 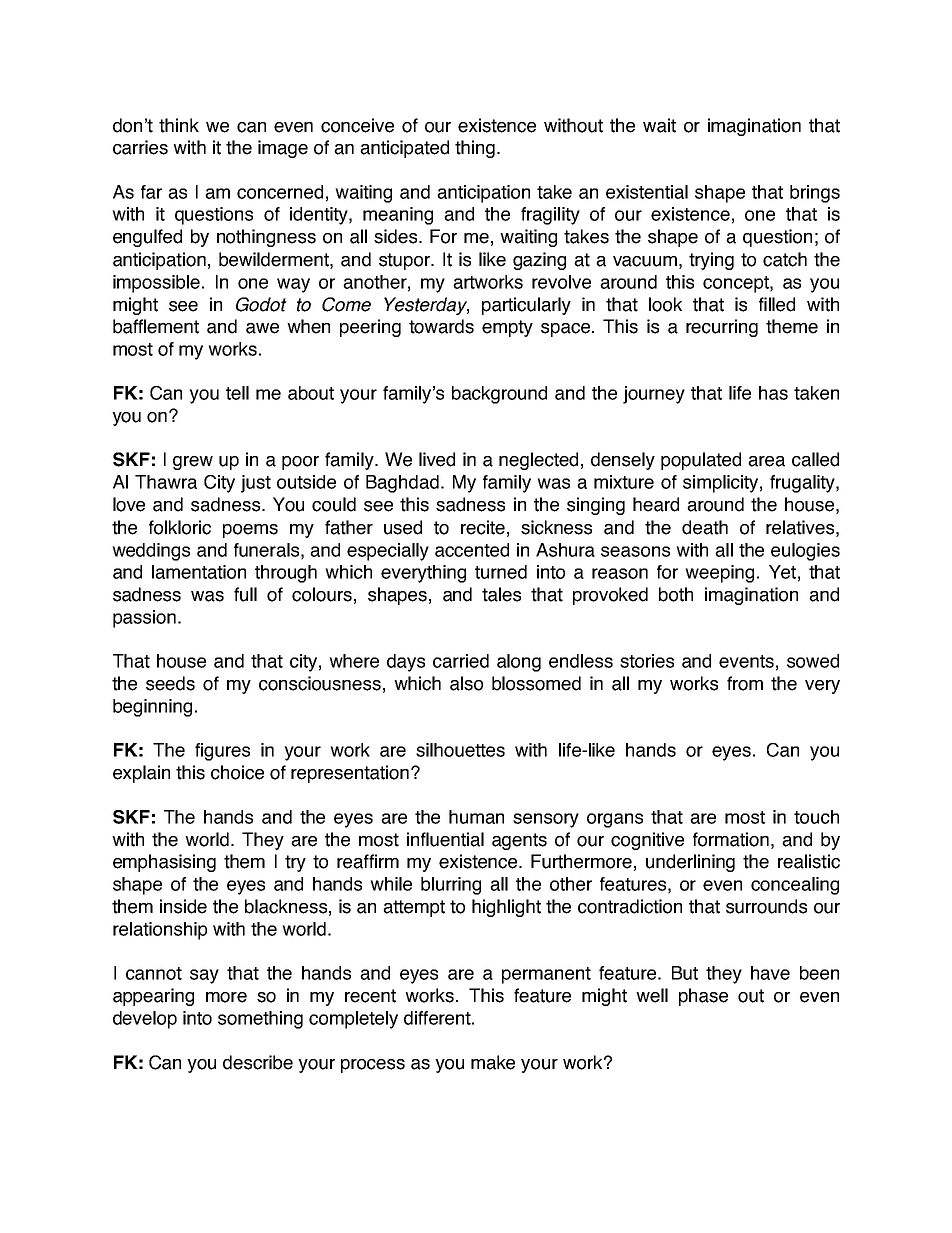 I want to click on lived, so click(x=437, y=459).
